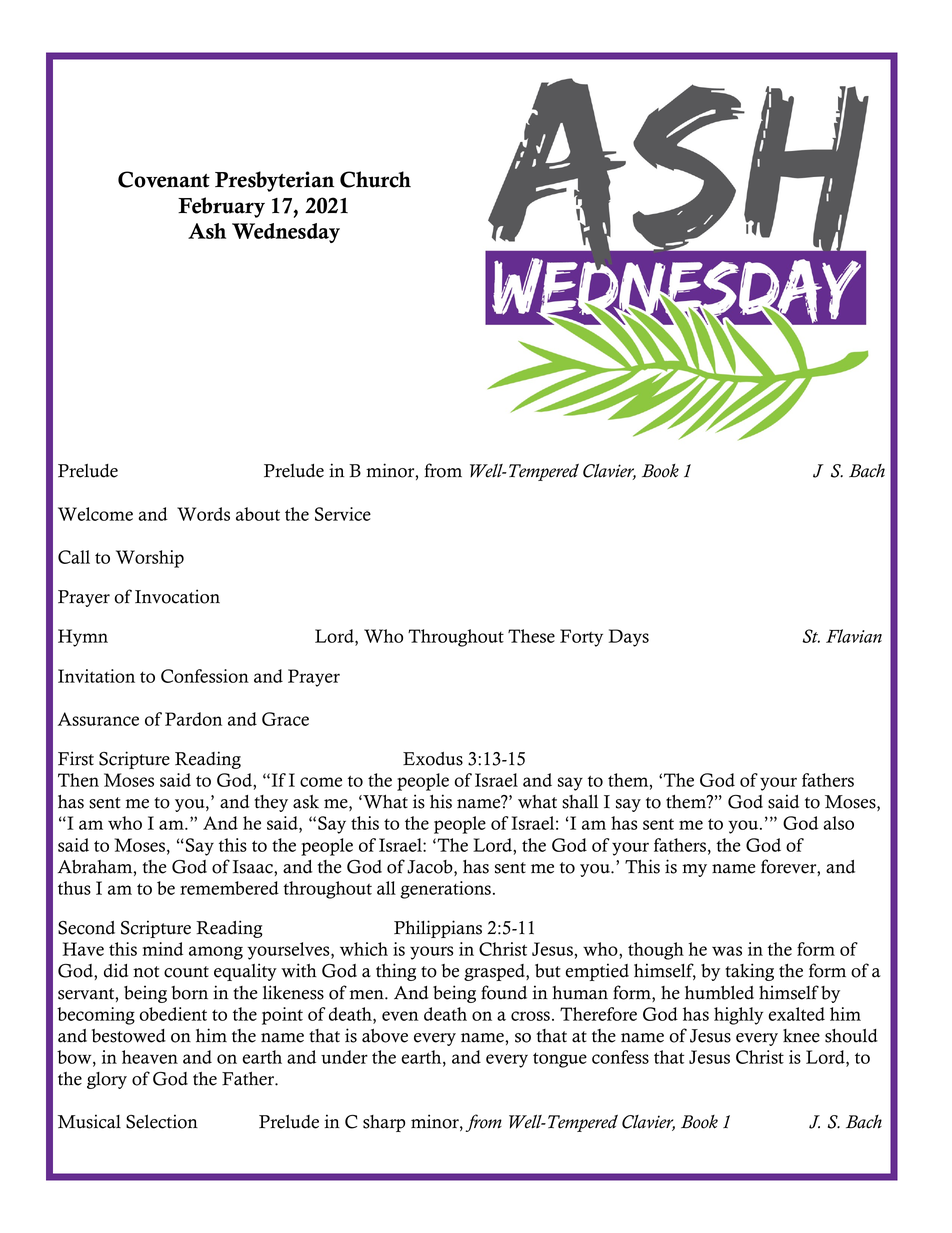 Image resolution: width=952 pixels, height=1233 pixels. What do you see at coordinates (581, 638) in the screenshot?
I see `Forty` at bounding box center [581, 638].
